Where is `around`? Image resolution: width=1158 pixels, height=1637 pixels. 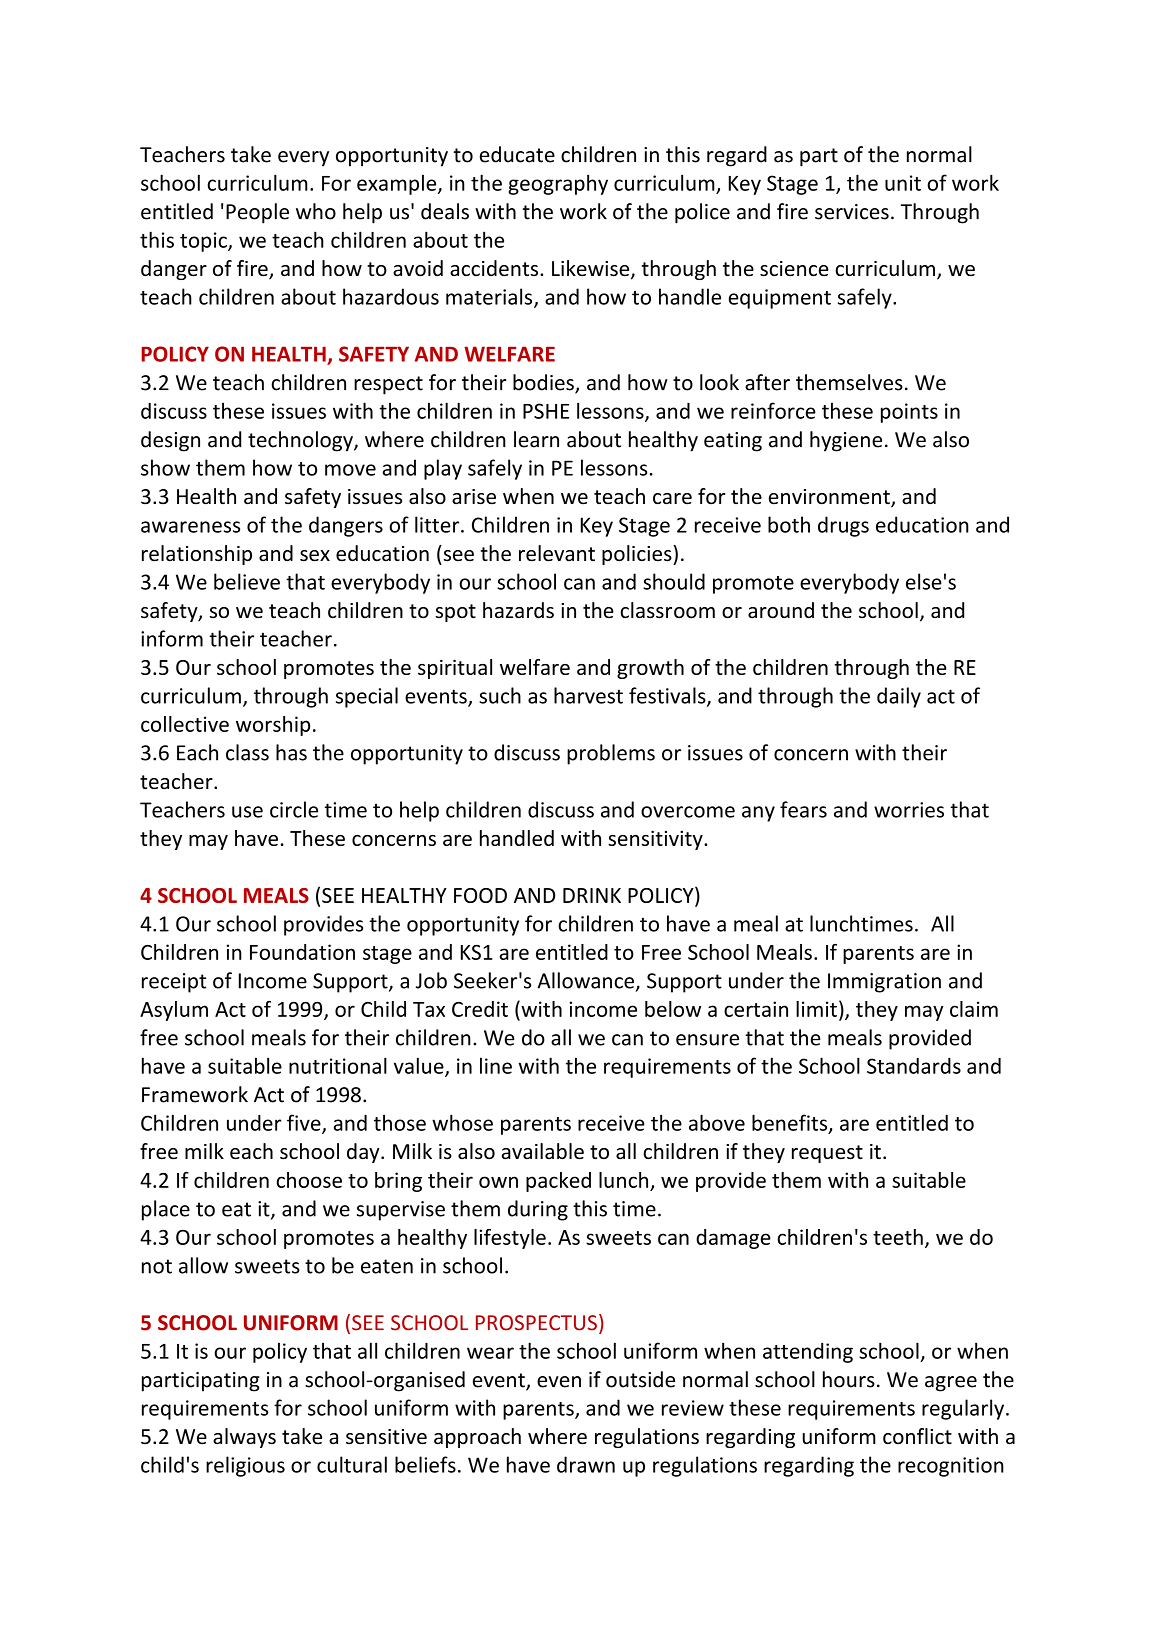 around is located at coordinates (781, 610).
